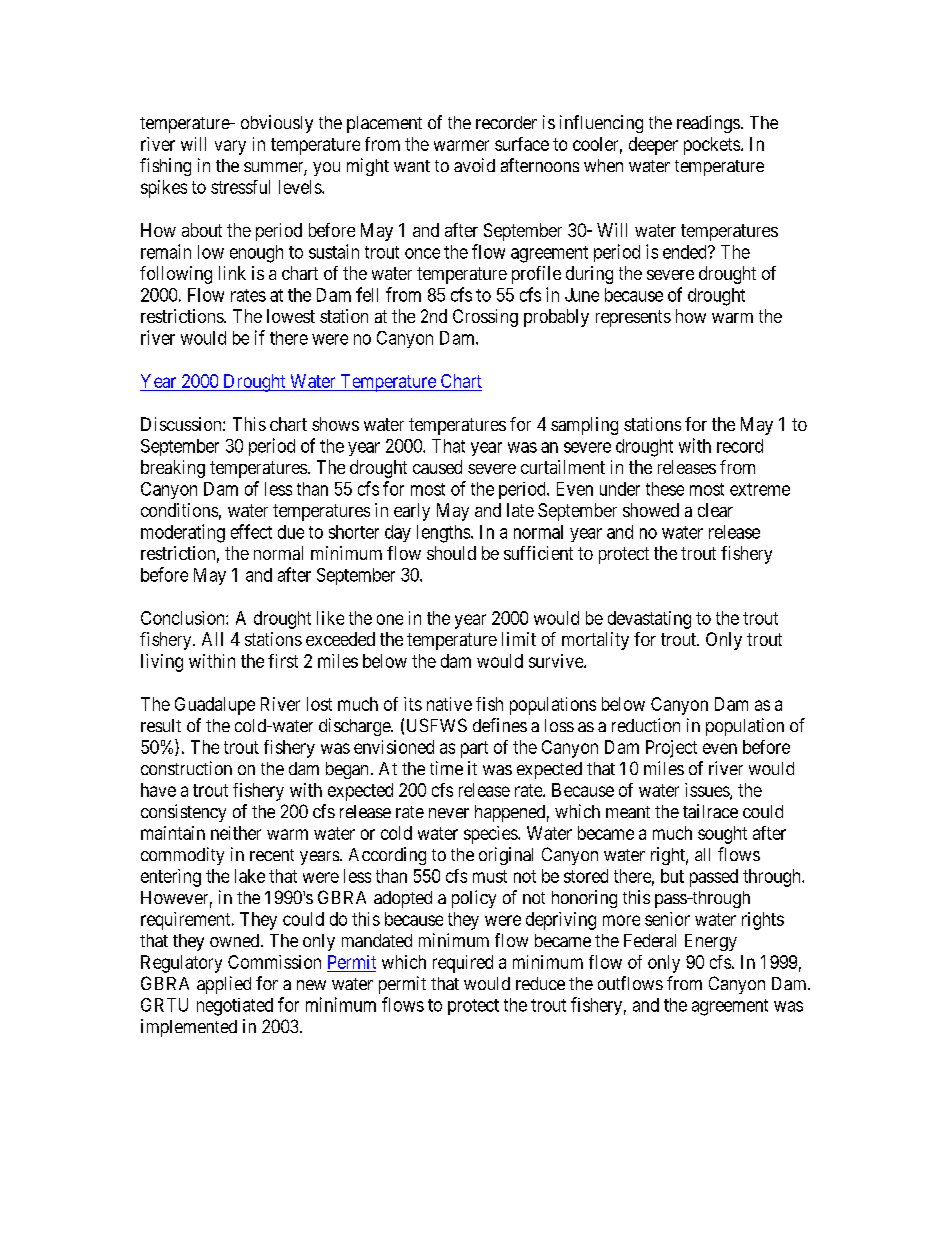 The width and height of the document is (952, 1233). Describe the element at coordinates (711, 942) in the document. I see `Energy` at that location.
